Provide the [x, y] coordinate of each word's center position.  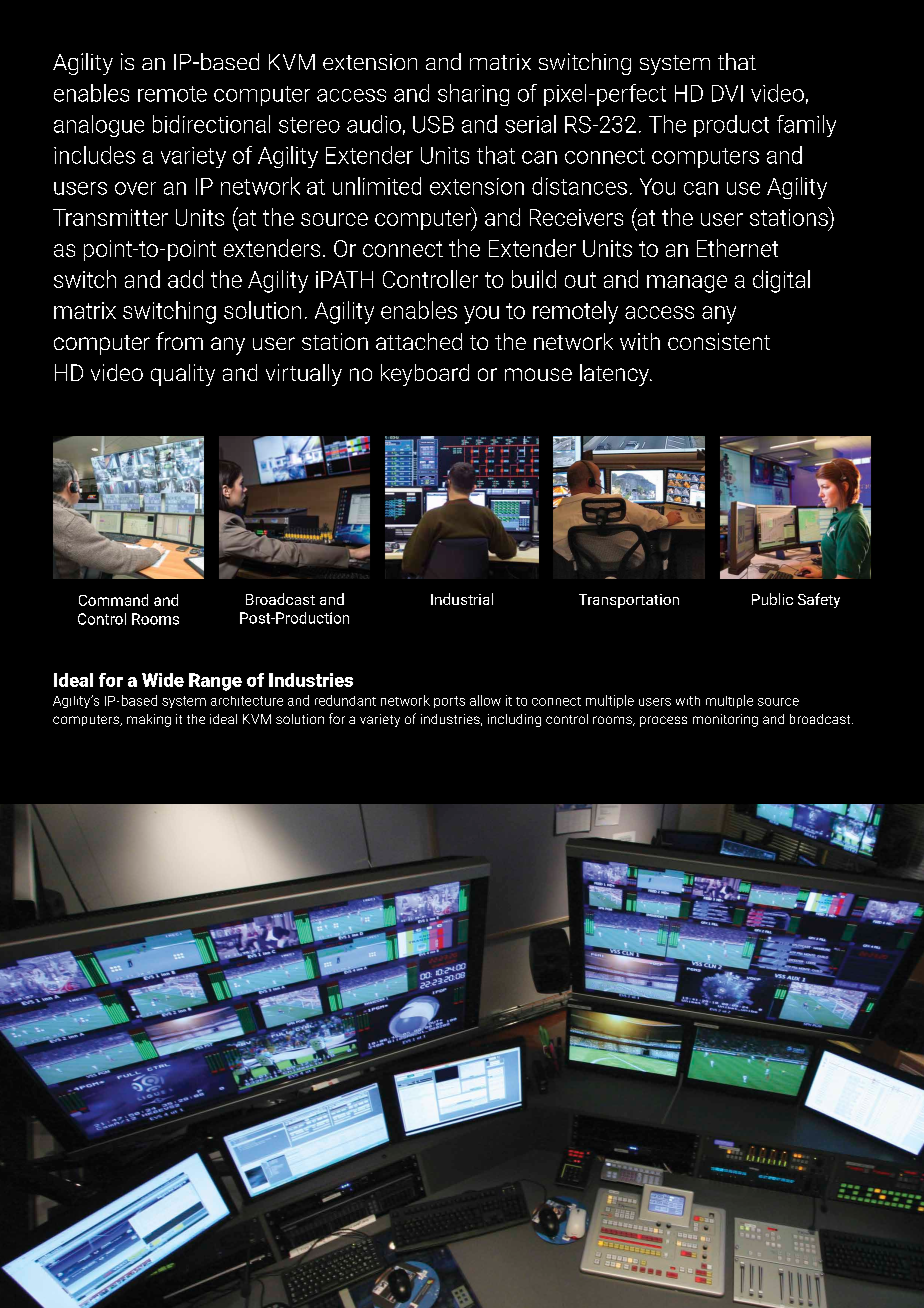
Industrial [462, 599]
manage [687, 284]
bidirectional [211, 124]
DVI [727, 93]
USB [433, 124]
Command [113, 600]
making [149, 720]
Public [772, 599]
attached [419, 341]
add [185, 279]
